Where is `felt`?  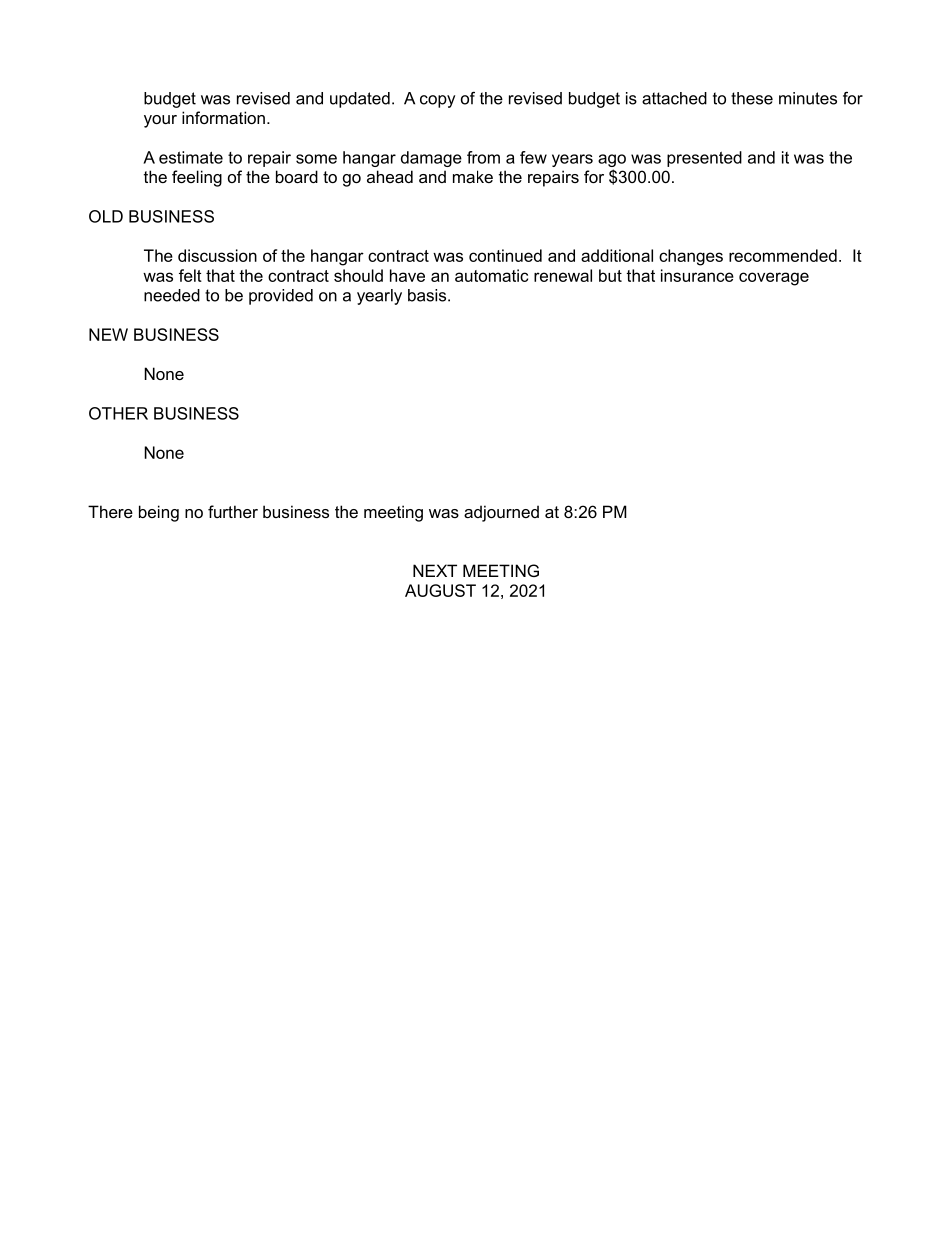 felt is located at coordinates (190, 275).
